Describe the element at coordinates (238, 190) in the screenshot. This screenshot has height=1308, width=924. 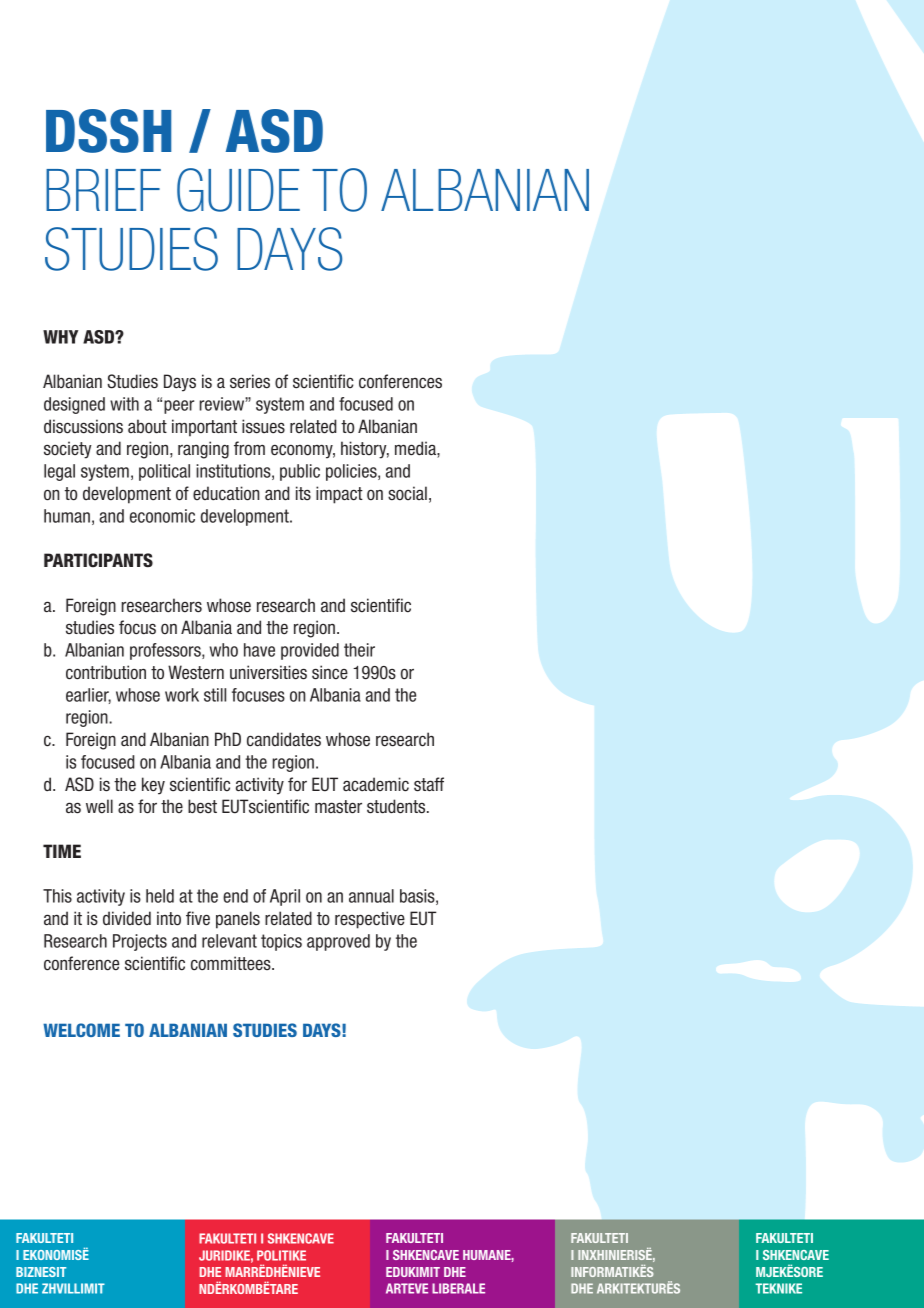
I see `GUIDE` at that location.
